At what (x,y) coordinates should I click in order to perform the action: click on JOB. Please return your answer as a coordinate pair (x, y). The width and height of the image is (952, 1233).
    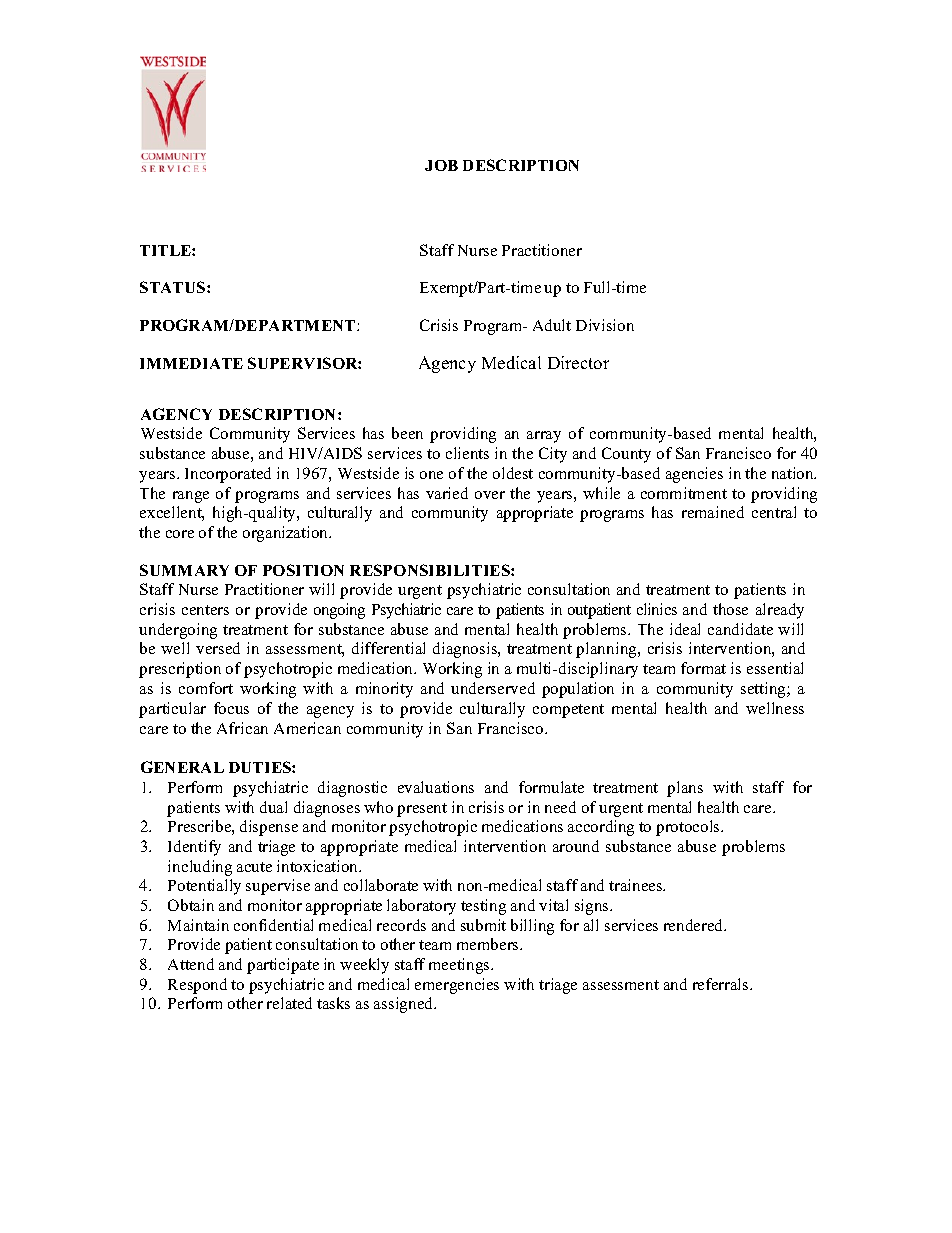
    Looking at the image, I should click on (441, 165).
